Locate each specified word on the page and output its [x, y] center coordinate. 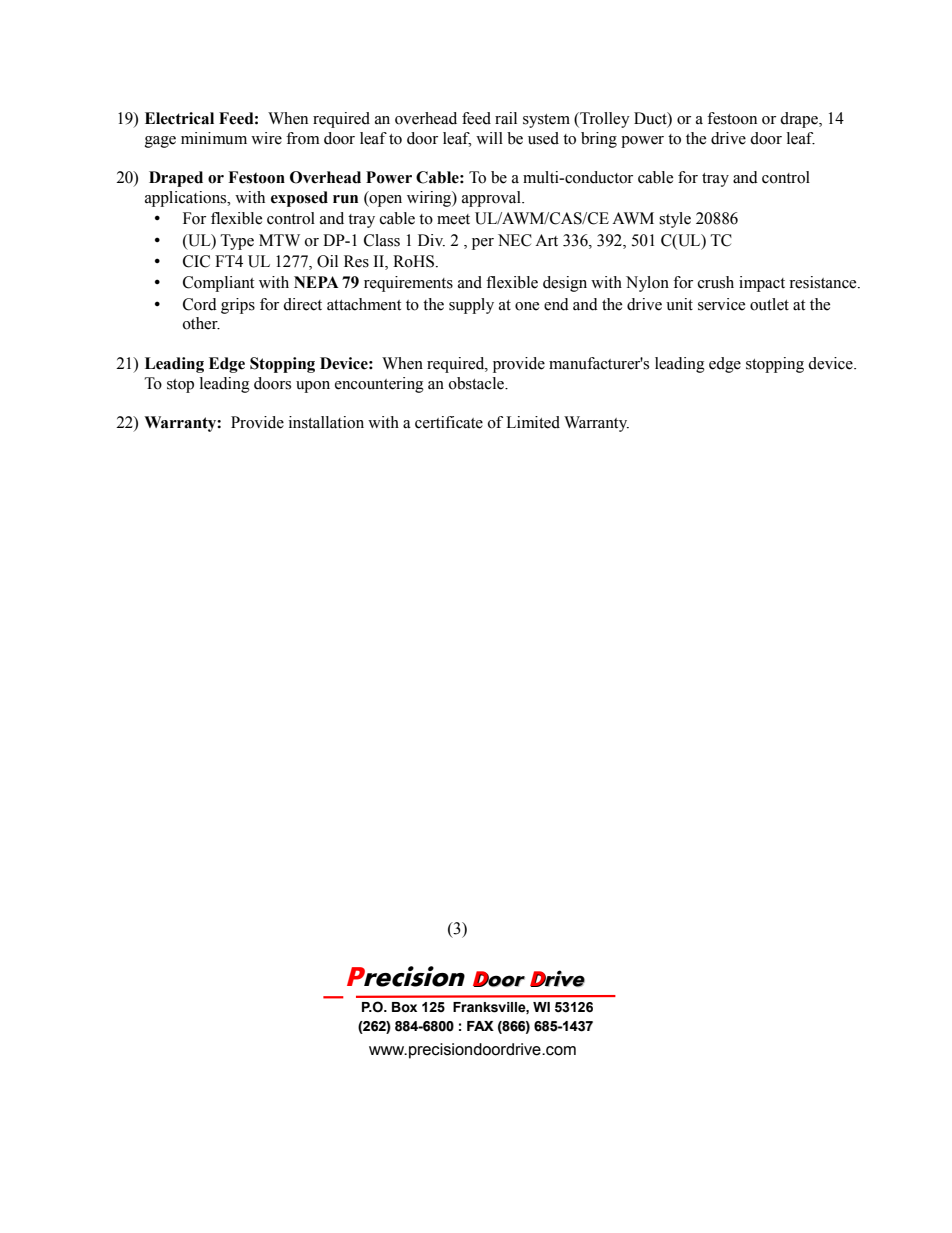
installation [326, 422]
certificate [449, 422]
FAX [480, 1026]
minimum [214, 138]
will [489, 138]
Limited [533, 422]
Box [404, 1007]
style [675, 220]
